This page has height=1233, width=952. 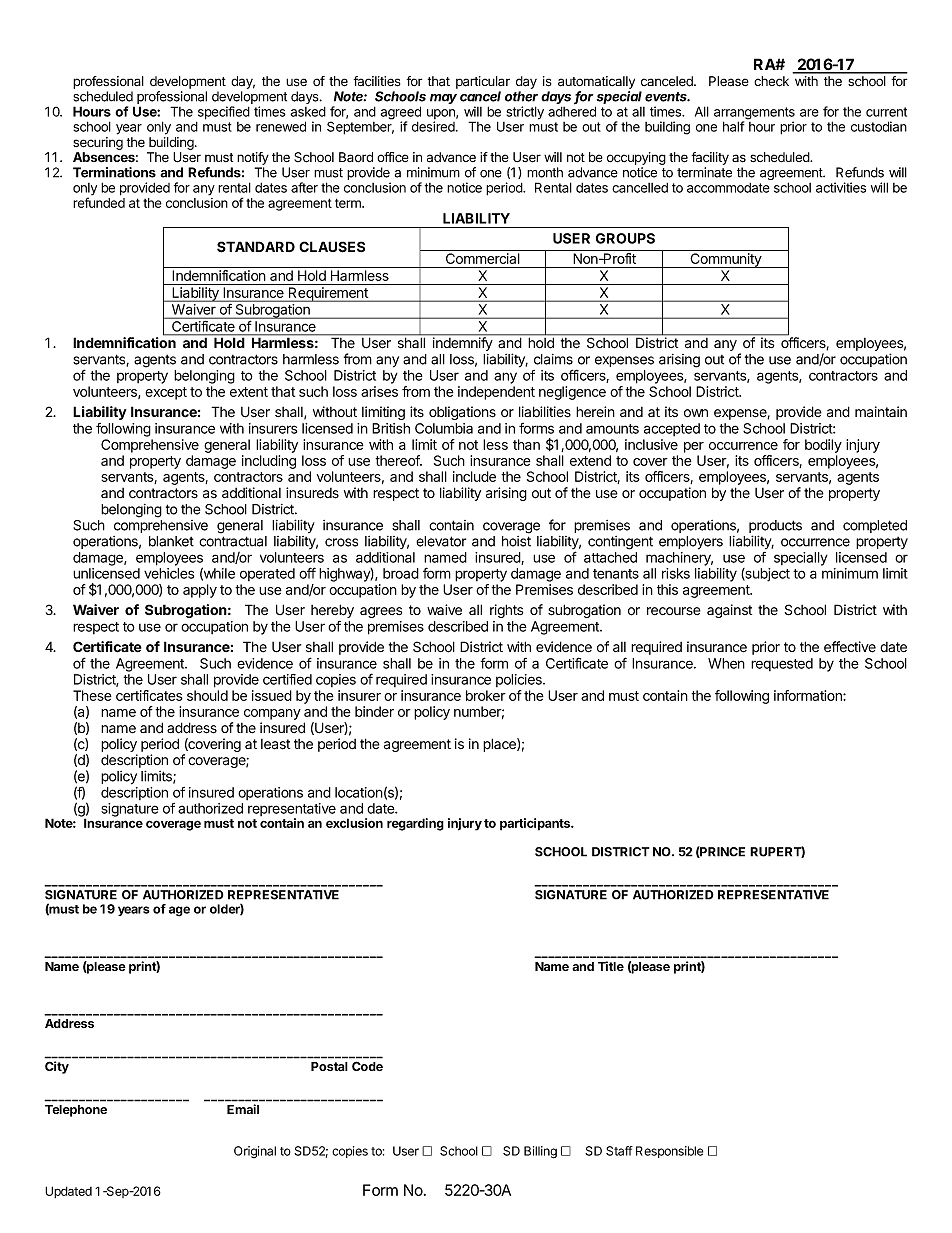 I want to click on participants, so click(x=536, y=824).
